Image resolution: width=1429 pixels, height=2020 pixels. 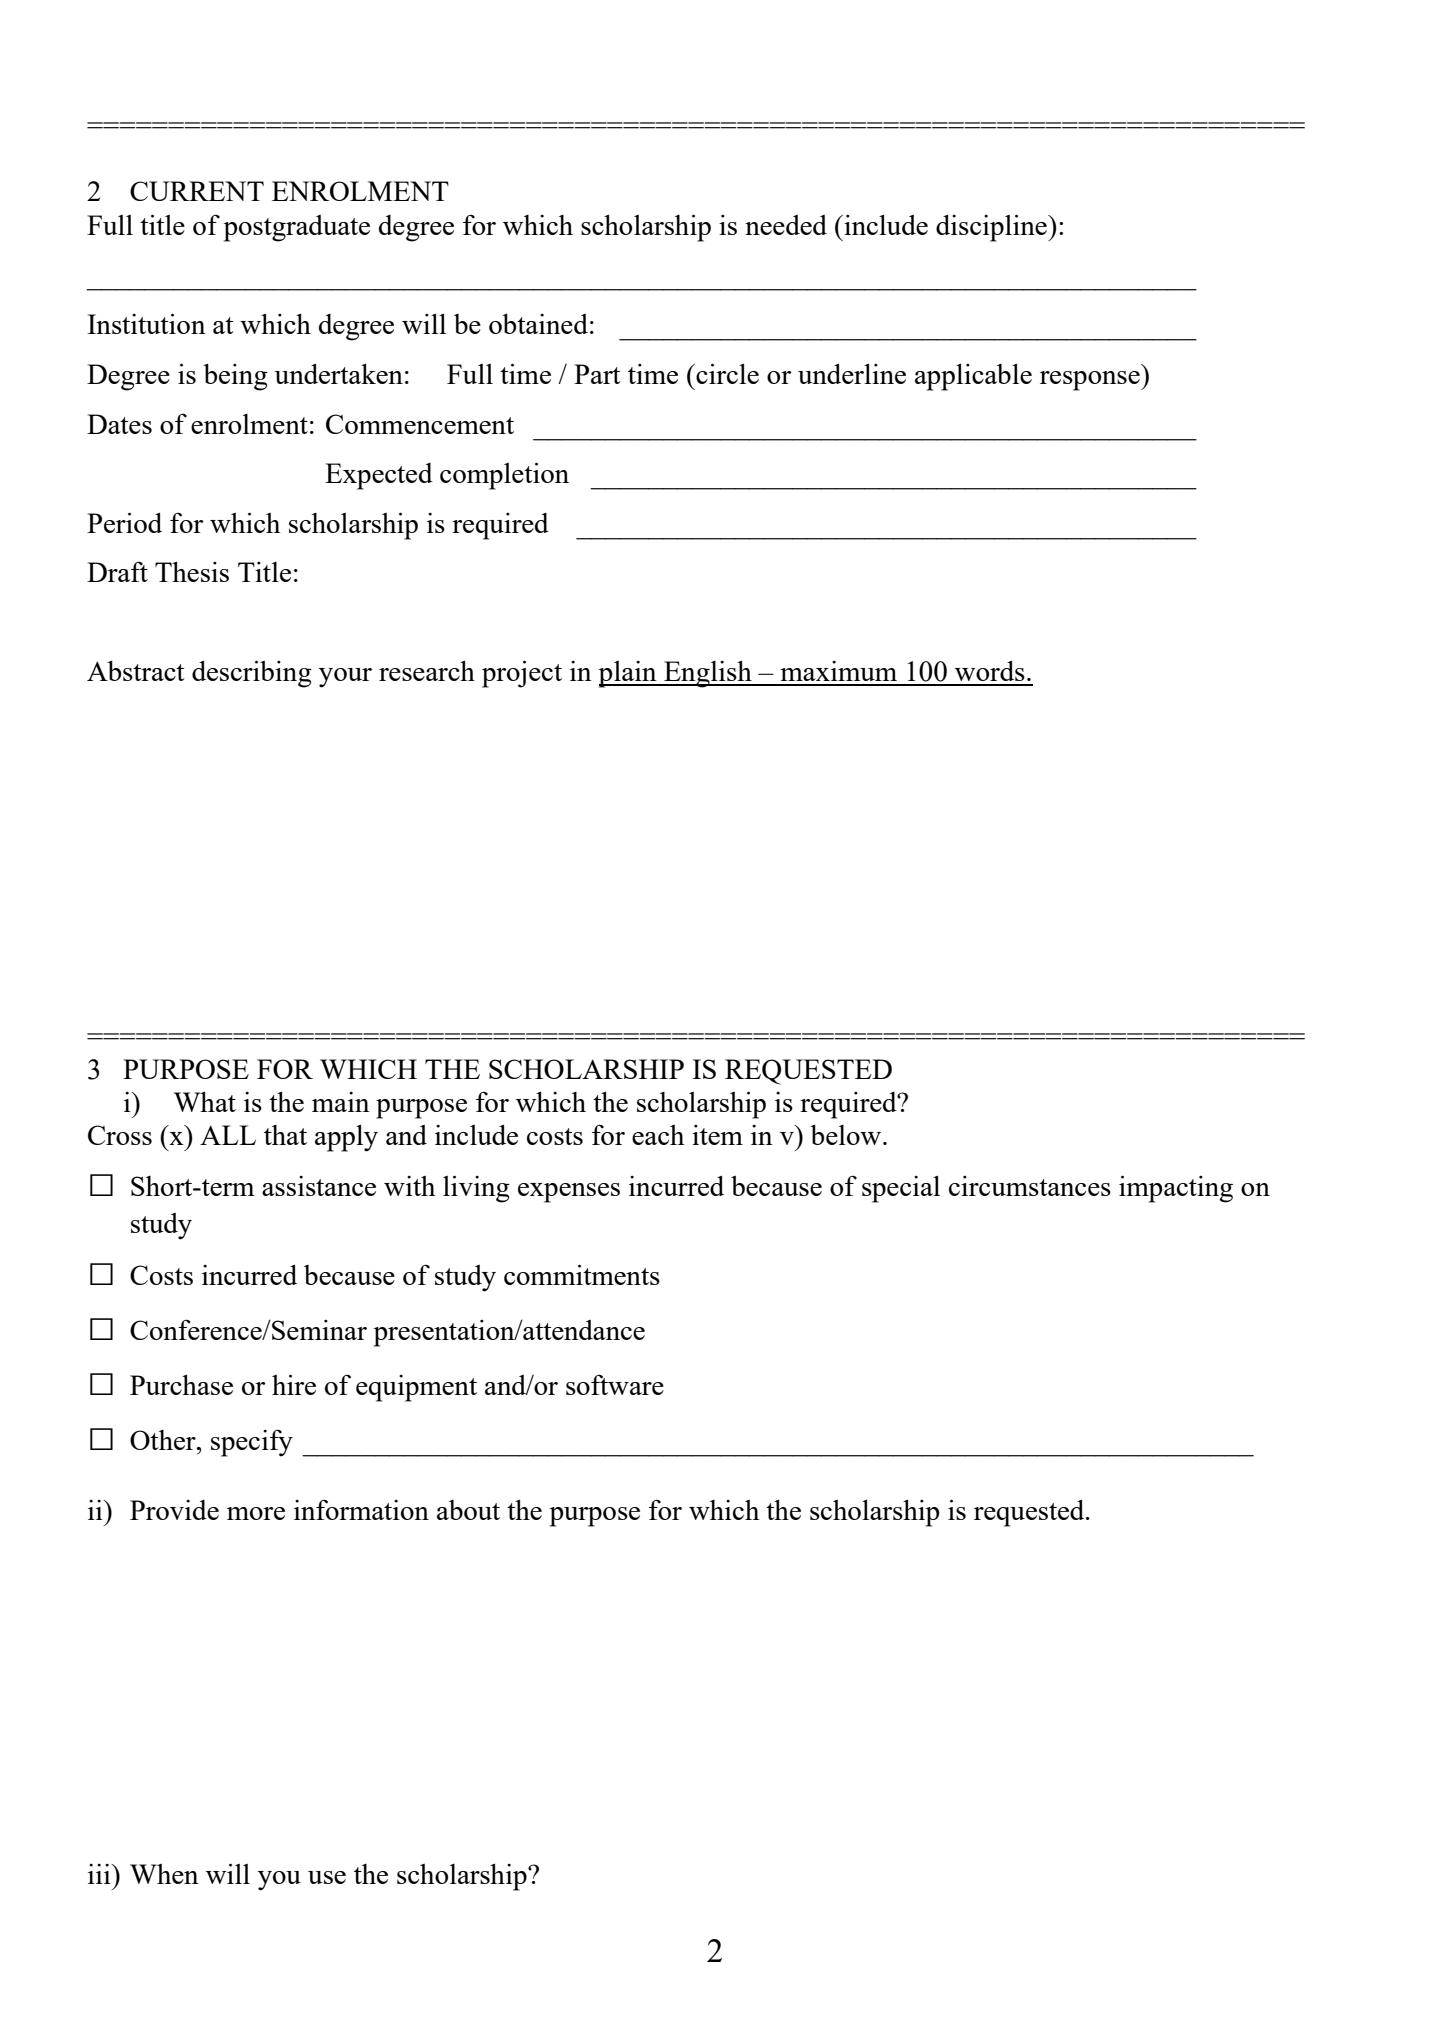 I want to click on commitments, so click(x=582, y=1274).
